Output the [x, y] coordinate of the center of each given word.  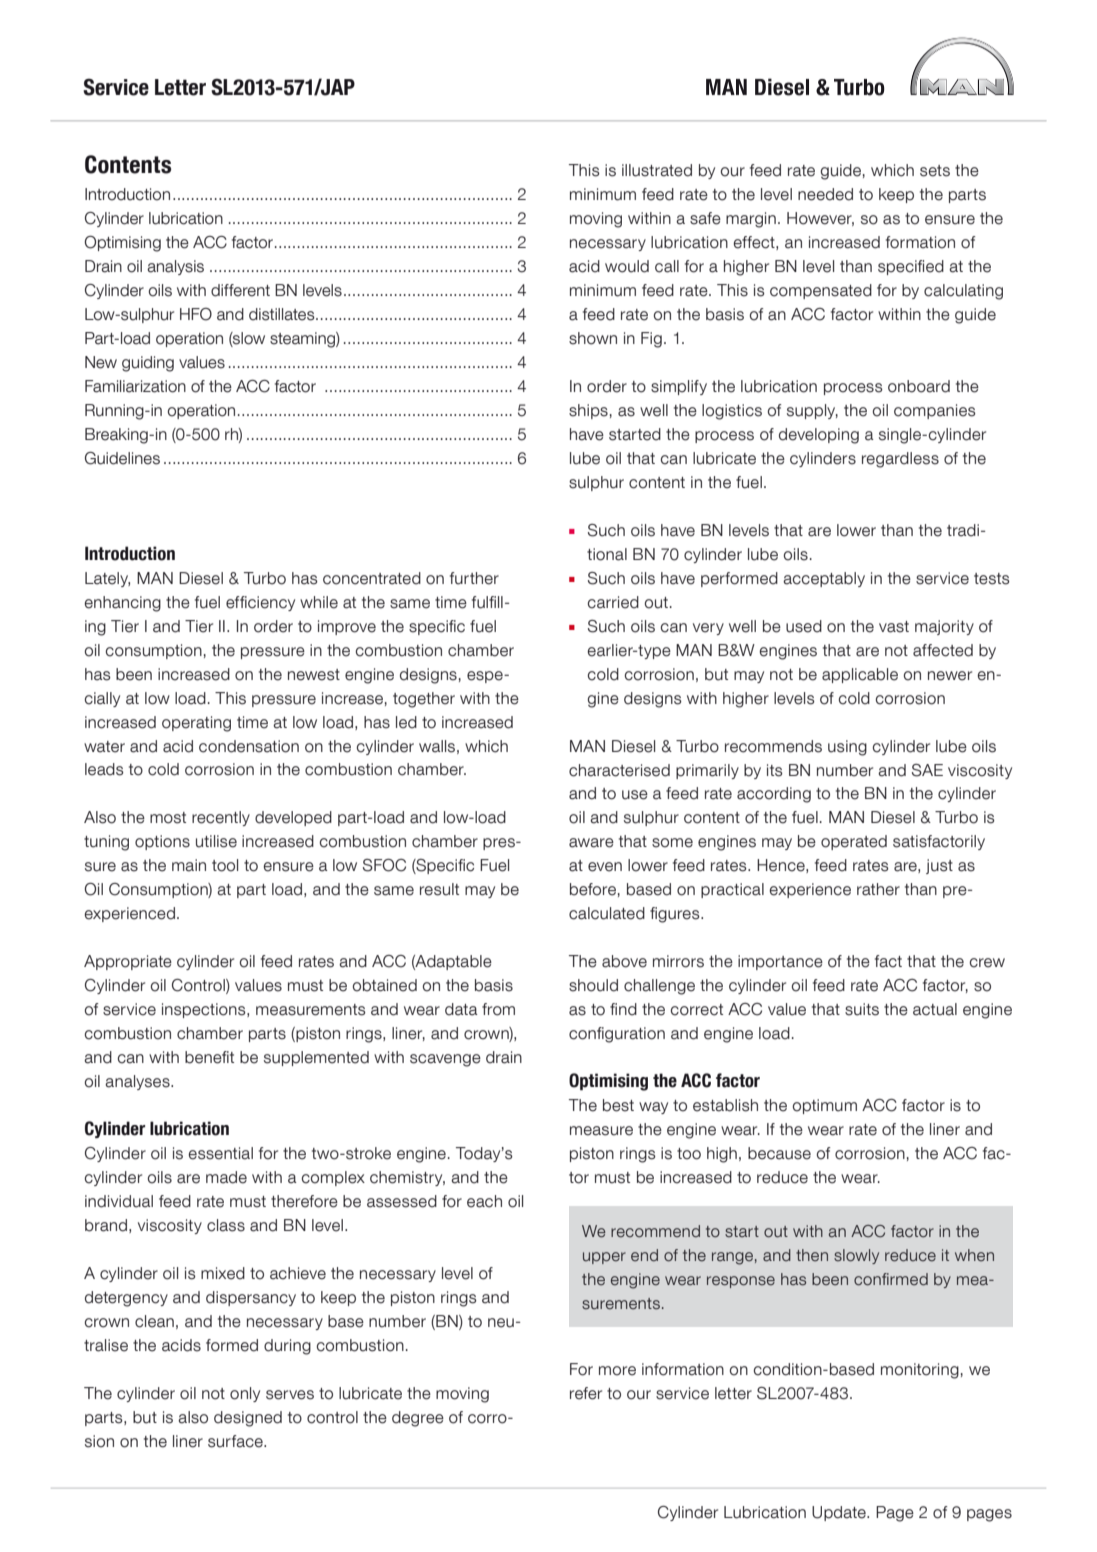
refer [586, 1393]
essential [220, 1153]
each [484, 1201]
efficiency [260, 603]
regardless [900, 460]
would [627, 266]
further [474, 578]
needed [825, 194]
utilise [216, 841]
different [240, 290]
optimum [825, 1106]
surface [236, 1441]
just [939, 866]
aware [591, 843]
